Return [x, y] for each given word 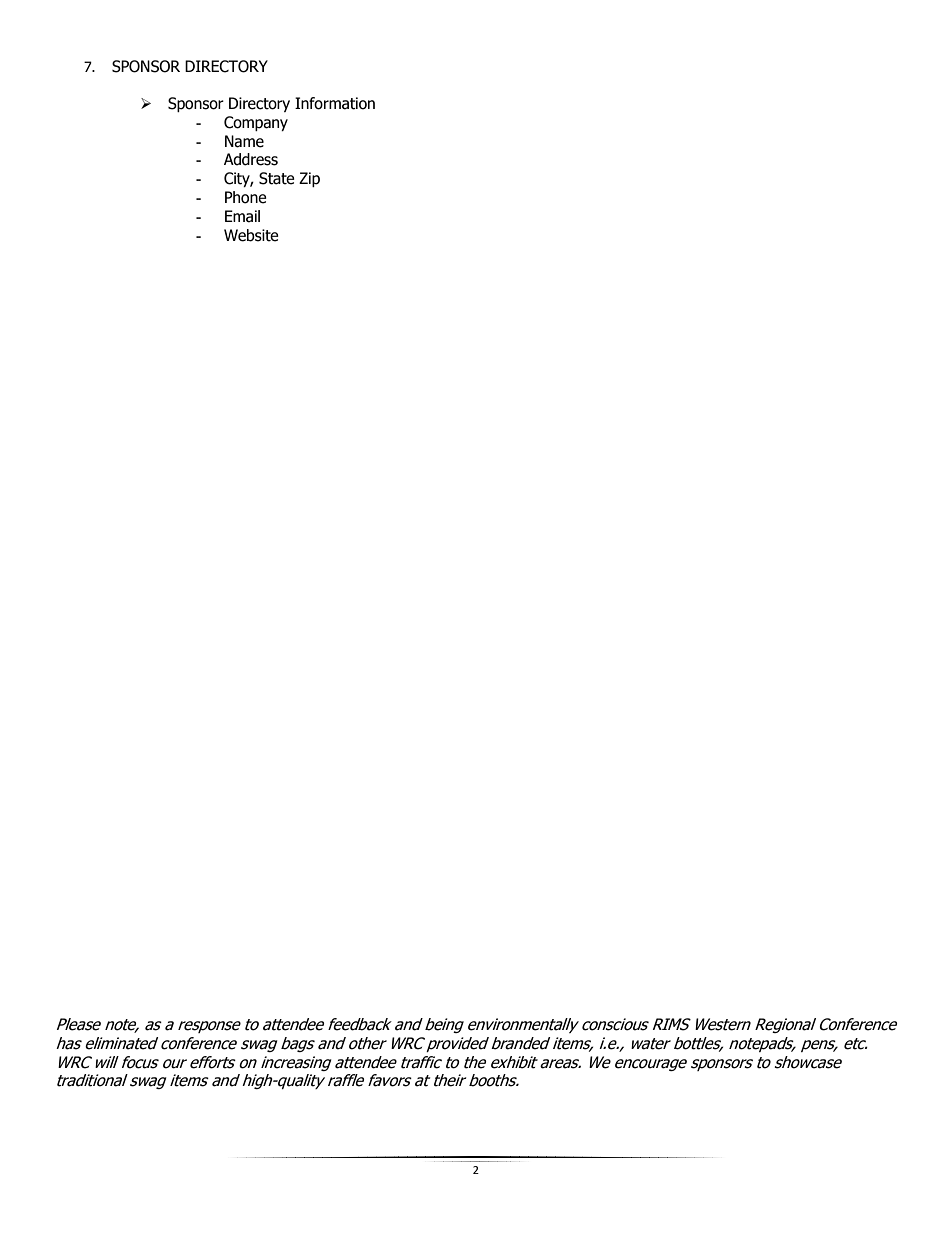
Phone [246, 197]
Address [251, 159]
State [277, 178]
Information [335, 103]
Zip [309, 179]
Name [244, 141]
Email [242, 216]
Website [251, 235]
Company [256, 123]
